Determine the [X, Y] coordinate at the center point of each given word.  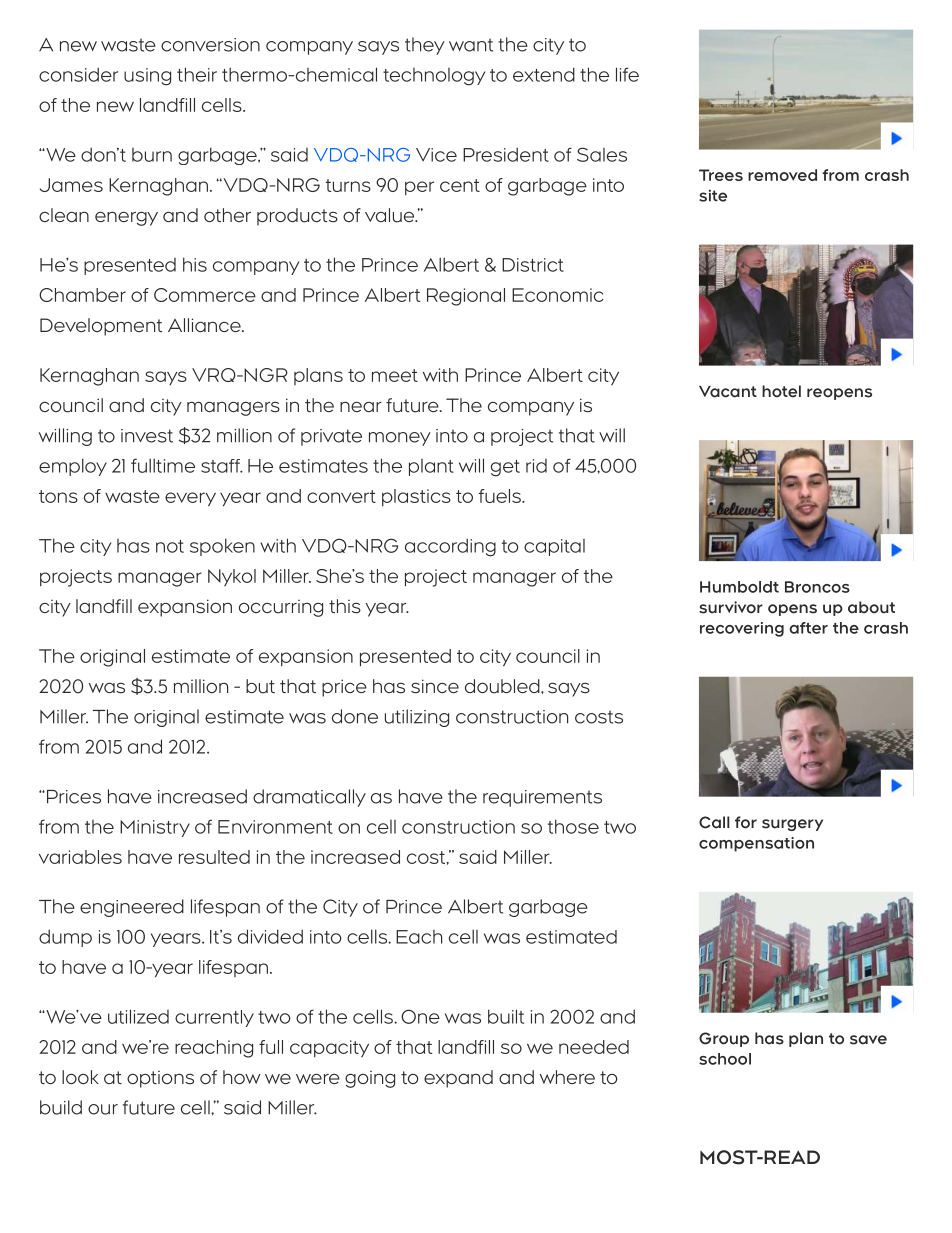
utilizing [417, 718]
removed [782, 175]
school [725, 1059]
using [147, 77]
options [160, 1079]
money [400, 439]
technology [434, 77]
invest [147, 436]
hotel [781, 391]
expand [458, 1079]
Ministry [155, 828]
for [746, 822]
